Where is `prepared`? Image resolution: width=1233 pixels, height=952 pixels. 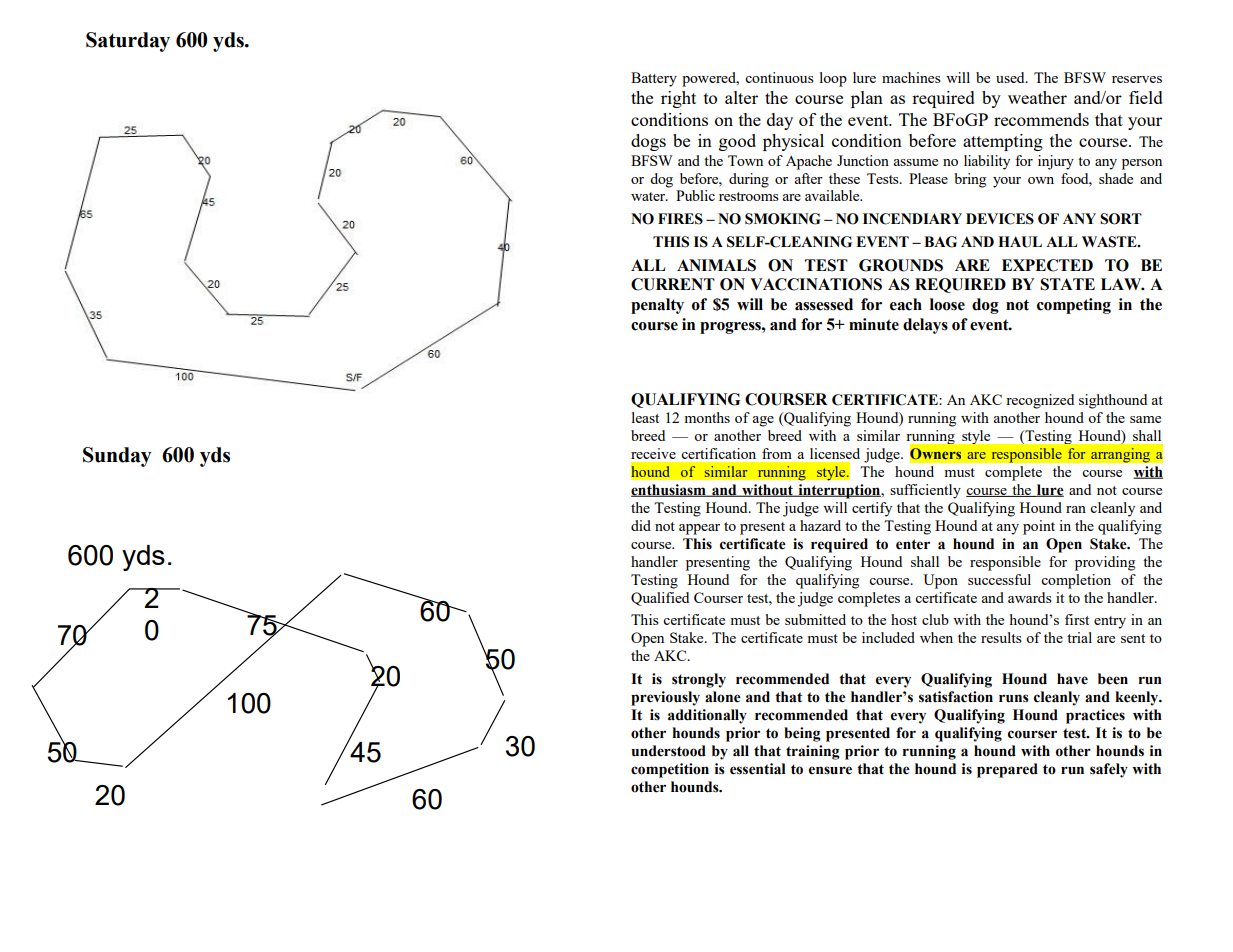
prepared is located at coordinates (1007, 770).
